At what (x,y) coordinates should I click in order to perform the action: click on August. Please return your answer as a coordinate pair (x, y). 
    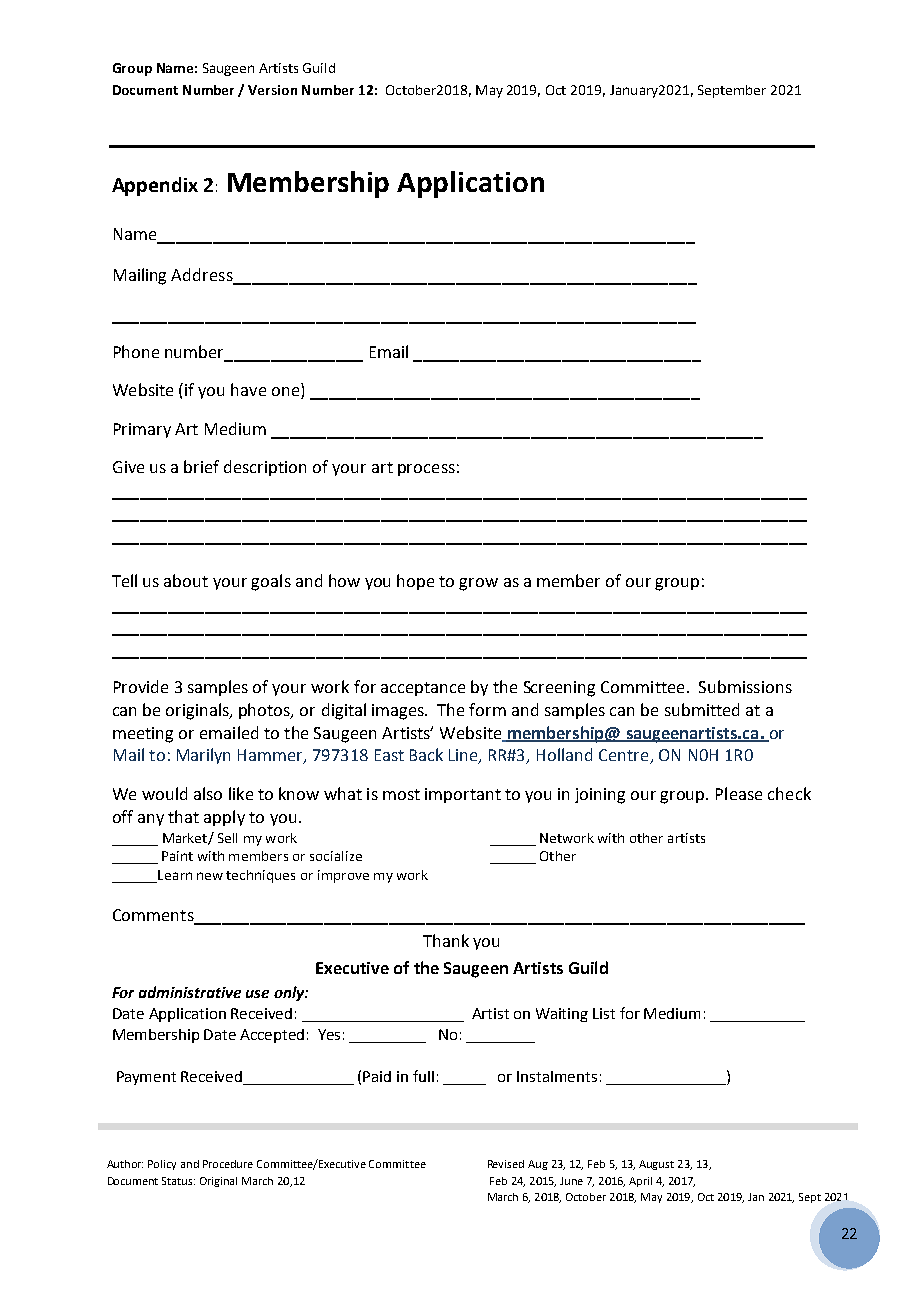
    Looking at the image, I should click on (656, 1165).
